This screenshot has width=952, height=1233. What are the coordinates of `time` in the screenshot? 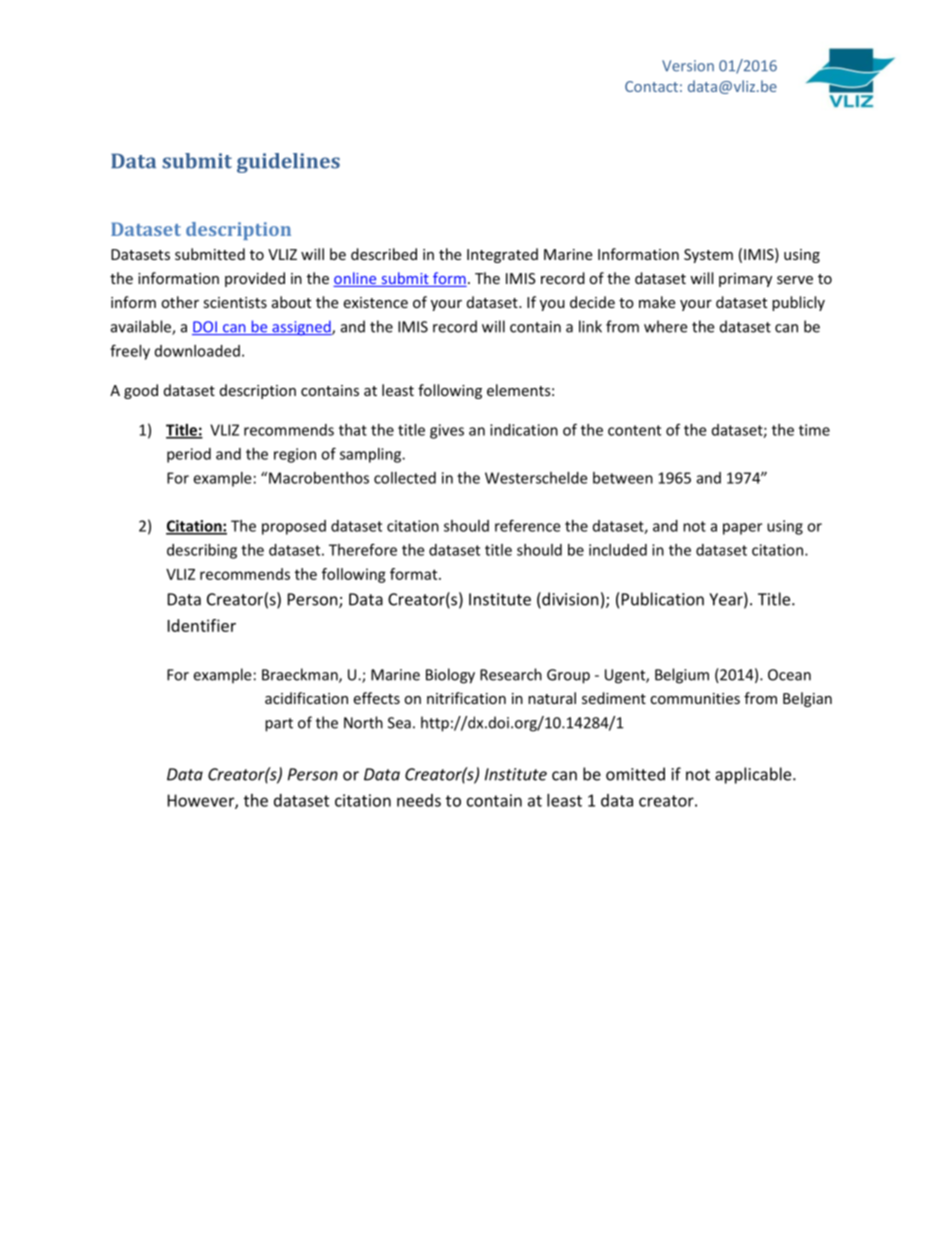 It's located at (814, 430).
